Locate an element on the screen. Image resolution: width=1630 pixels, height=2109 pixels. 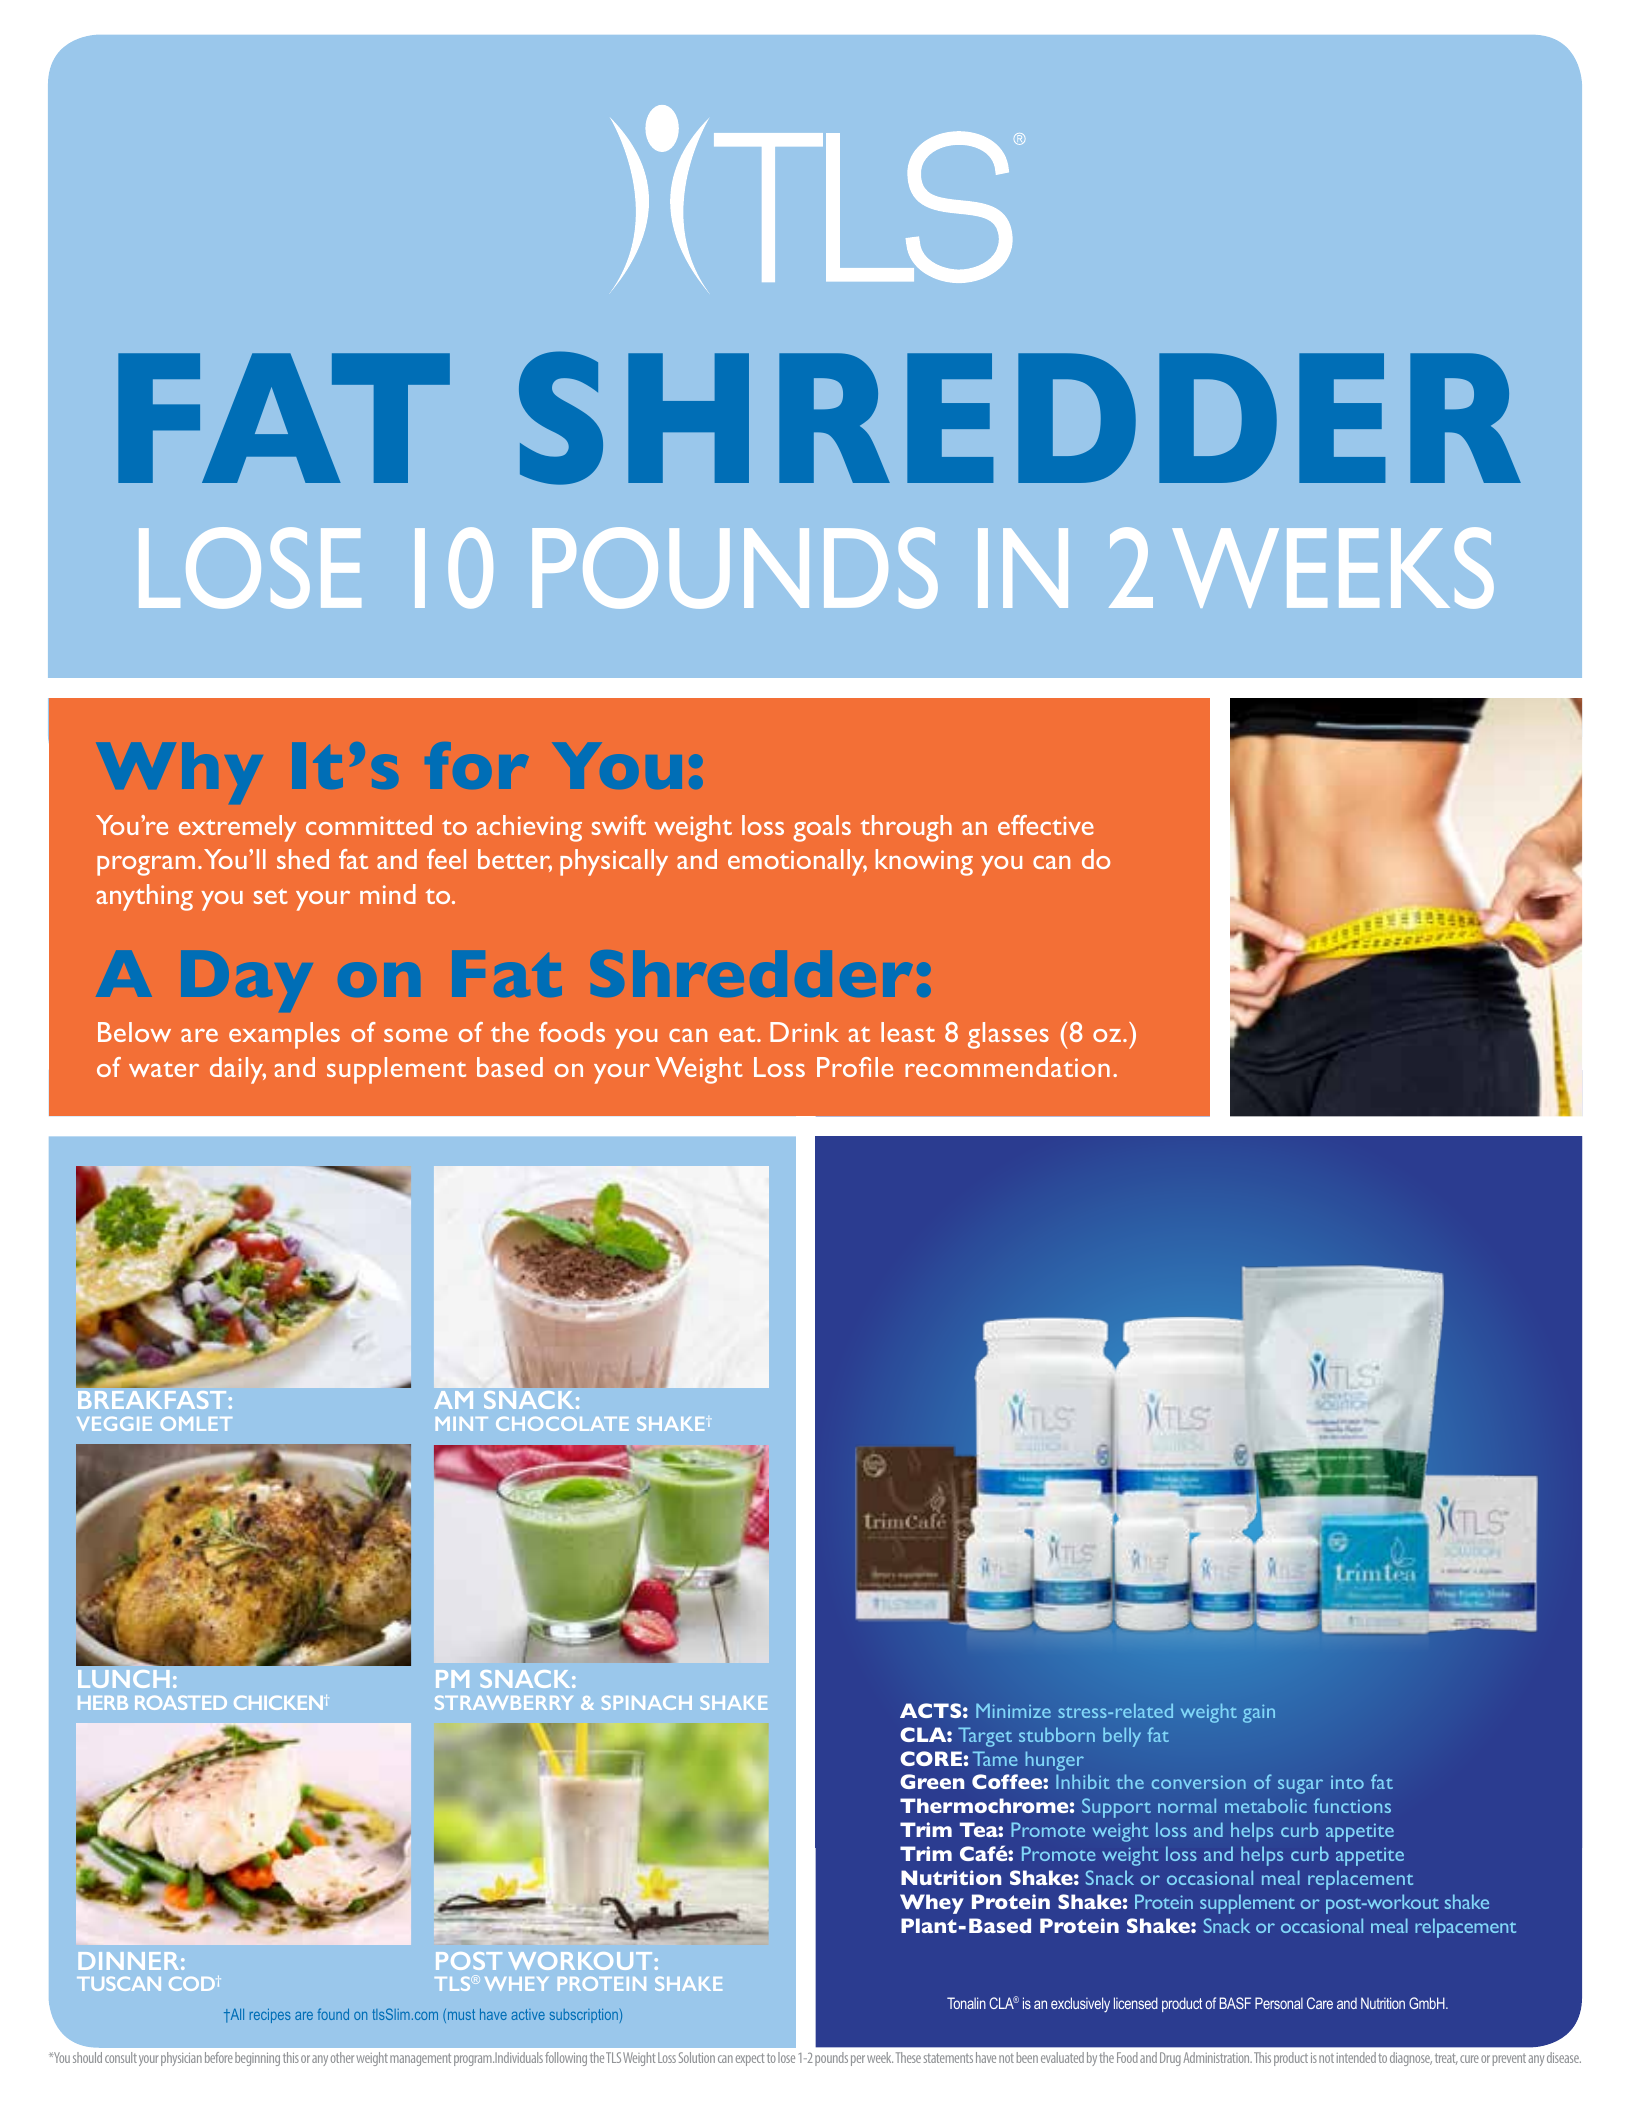
shed is located at coordinates (303, 859).
